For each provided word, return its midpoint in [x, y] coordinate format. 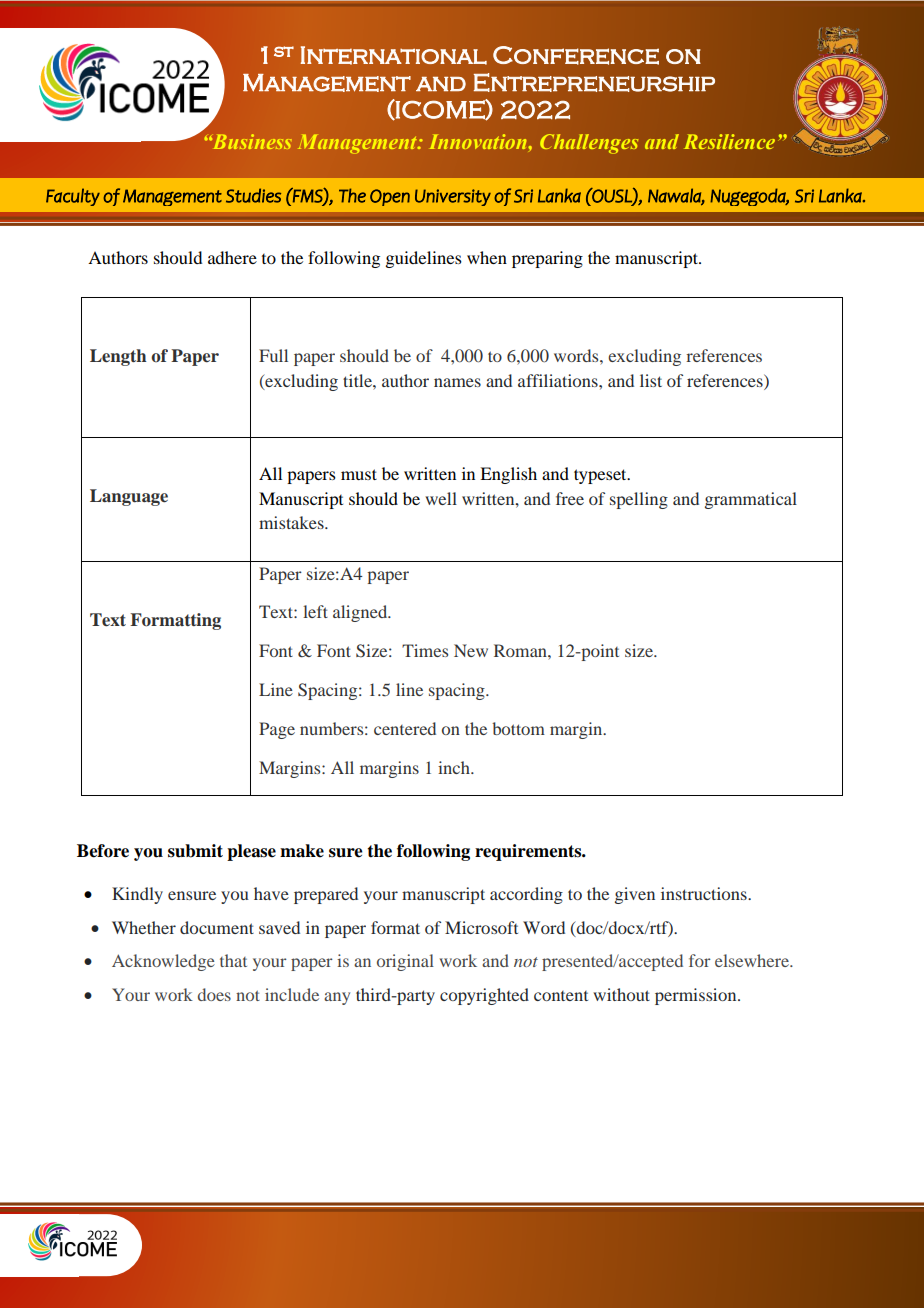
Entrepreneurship [594, 82]
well [441, 498]
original [405, 962]
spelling [639, 500]
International [393, 55]
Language [129, 497]
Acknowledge [163, 962]
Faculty [73, 197]
